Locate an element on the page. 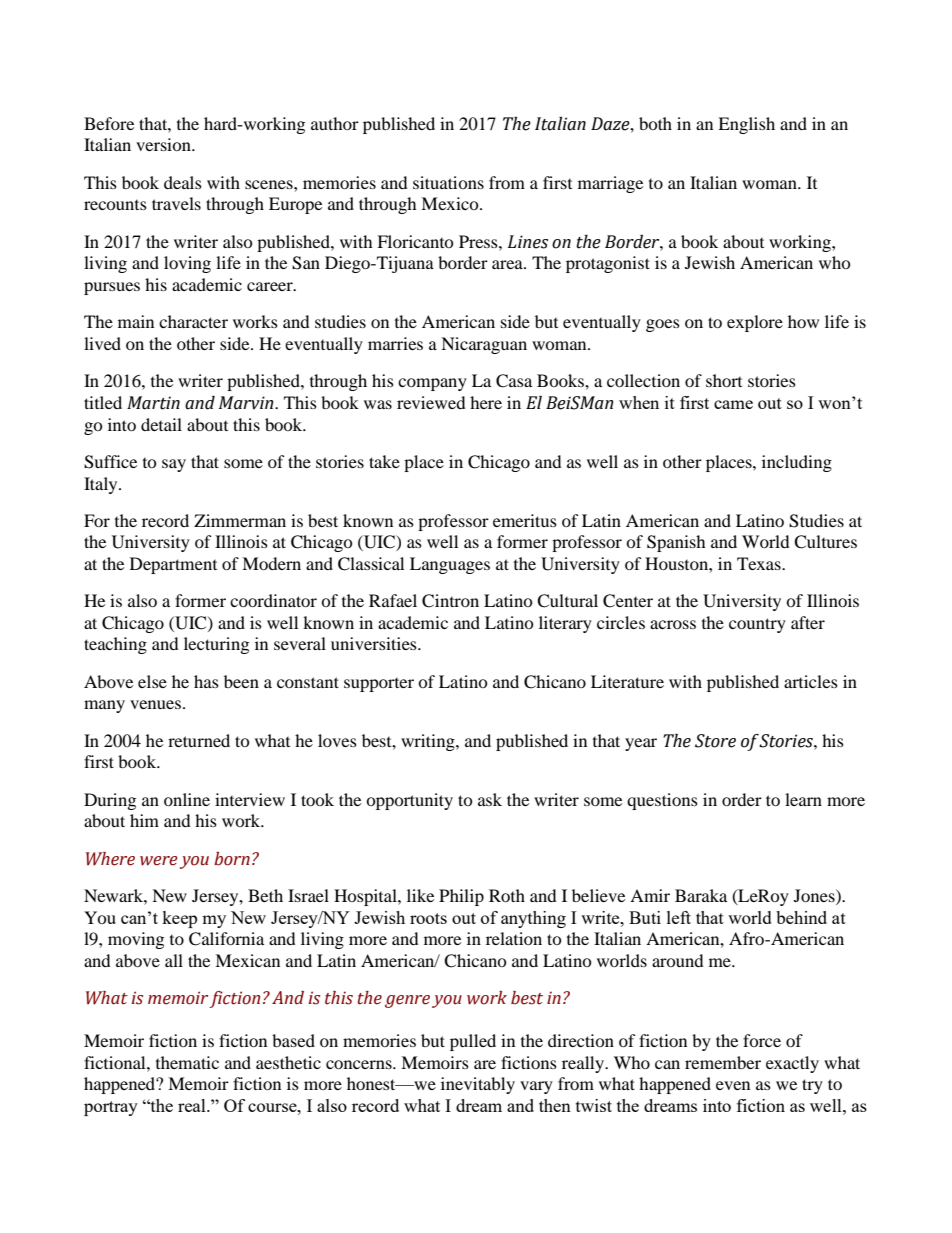  Martin is located at coordinates (153, 403).
